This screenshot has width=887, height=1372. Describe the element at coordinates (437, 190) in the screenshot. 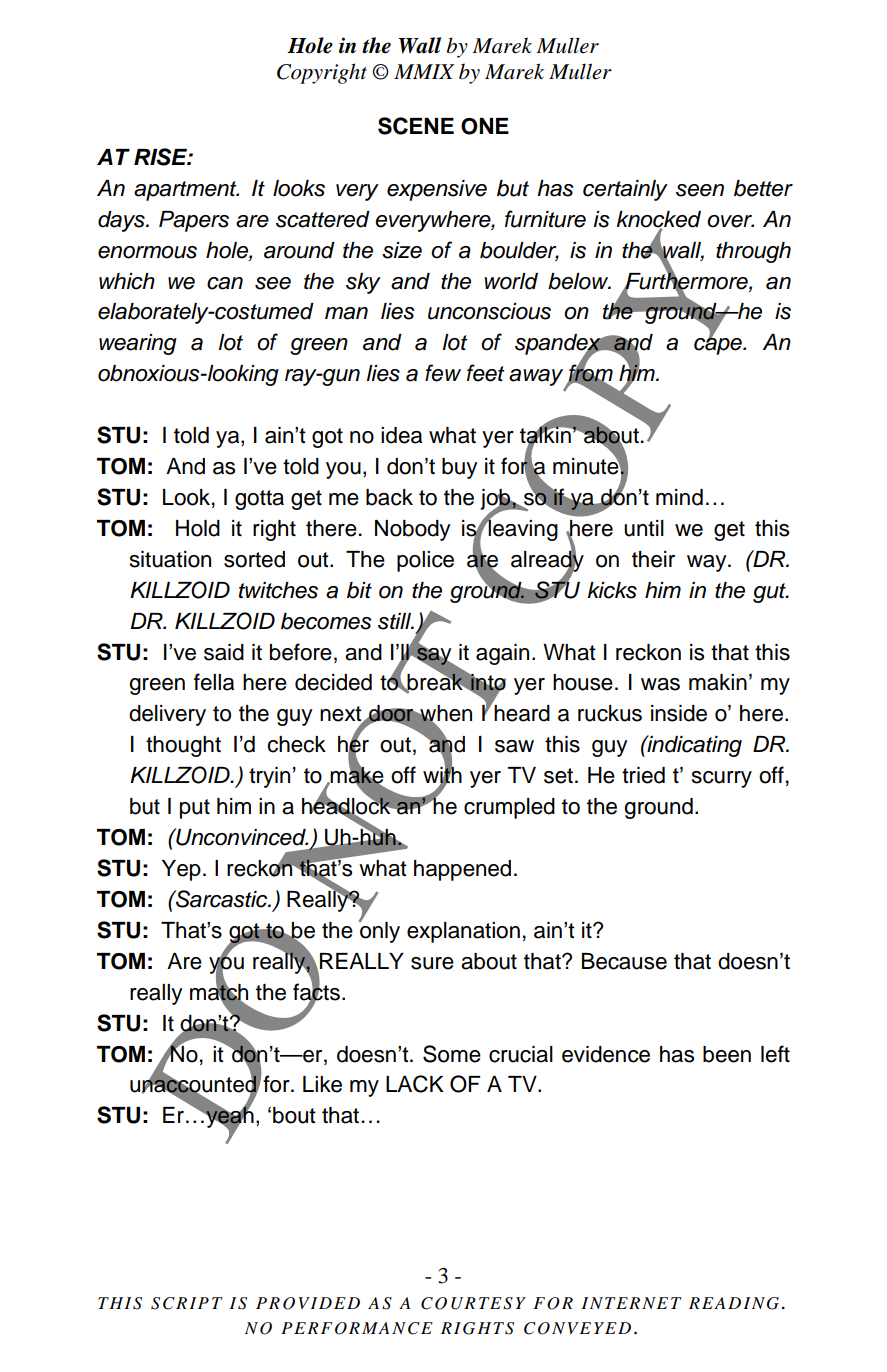

I see `expensive` at that location.
